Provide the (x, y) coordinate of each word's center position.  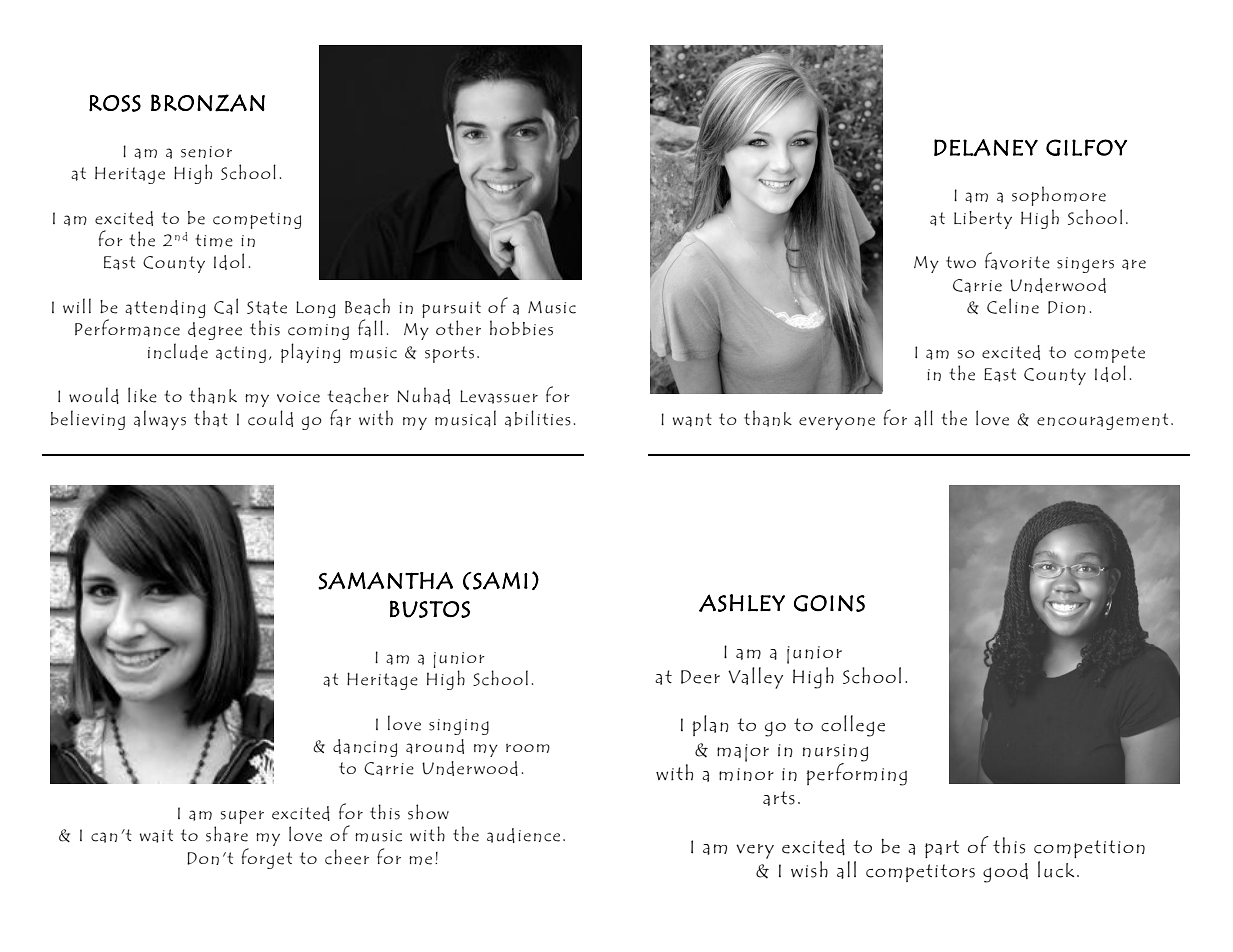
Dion (1066, 307)
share (227, 834)
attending (165, 309)
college (853, 726)
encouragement (1102, 421)
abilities (538, 418)
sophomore (1059, 196)
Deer (700, 677)
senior (206, 152)
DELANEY (986, 147)
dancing (365, 748)
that (211, 418)
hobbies (521, 328)
